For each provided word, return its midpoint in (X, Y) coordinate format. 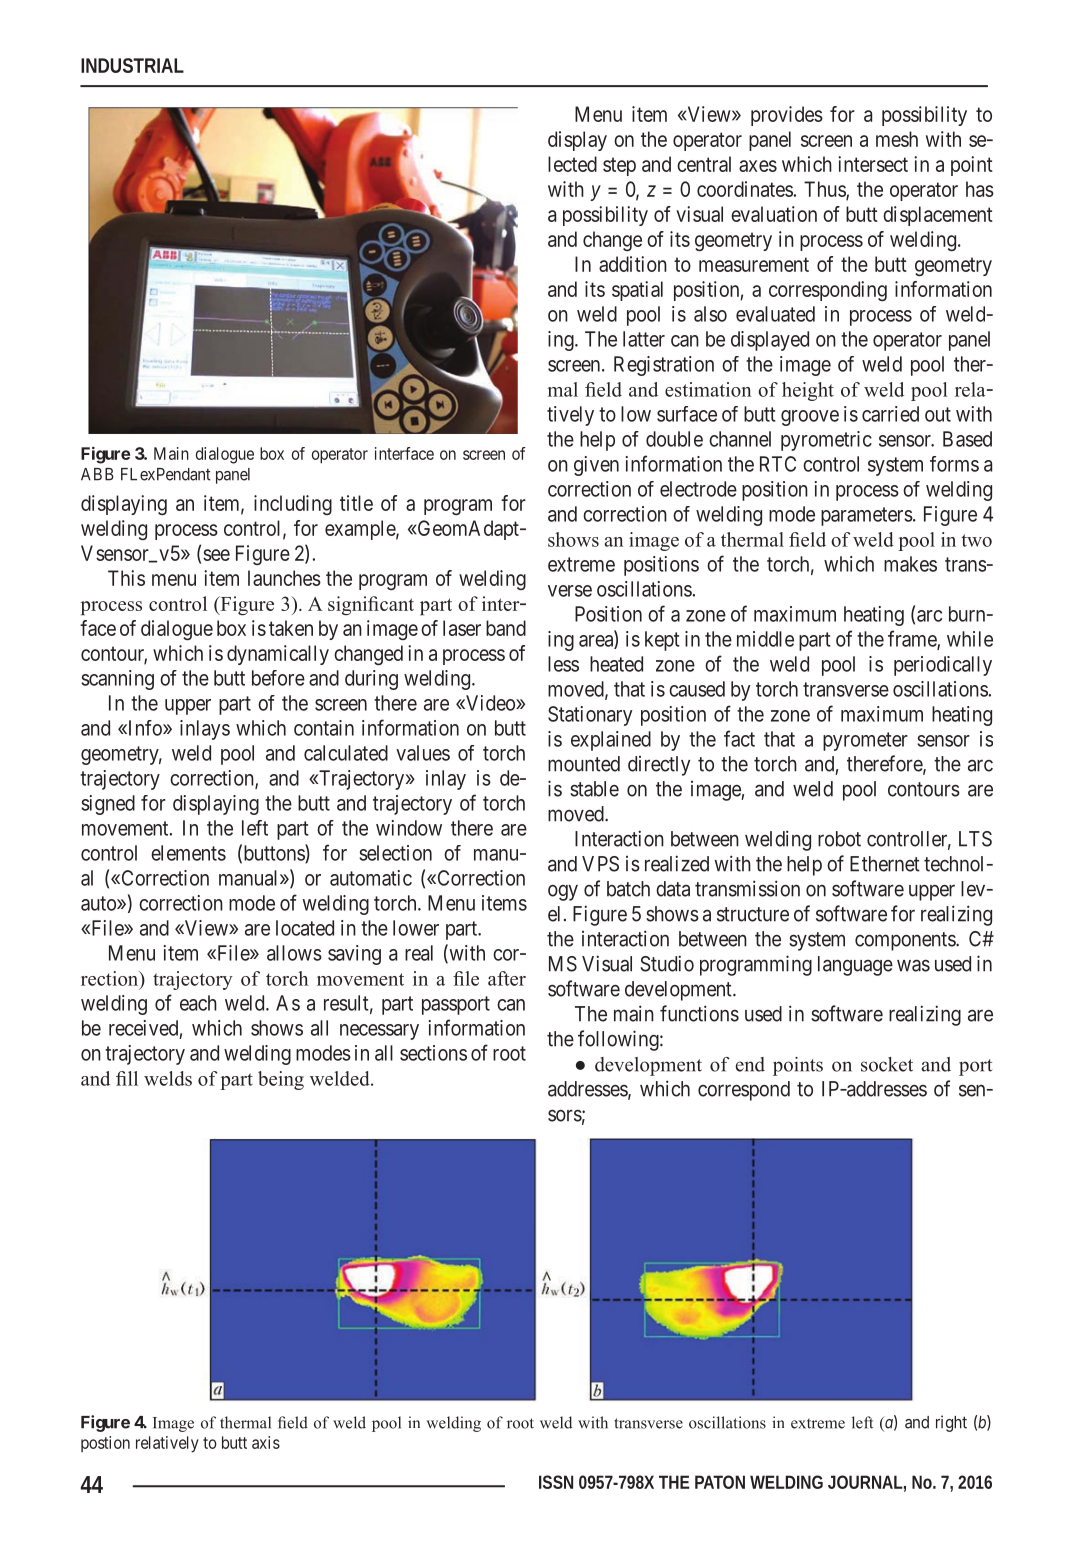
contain (324, 728)
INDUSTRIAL (132, 65)
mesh (897, 139)
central (704, 164)
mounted (584, 764)
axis (266, 1442)
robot (839, 839)
